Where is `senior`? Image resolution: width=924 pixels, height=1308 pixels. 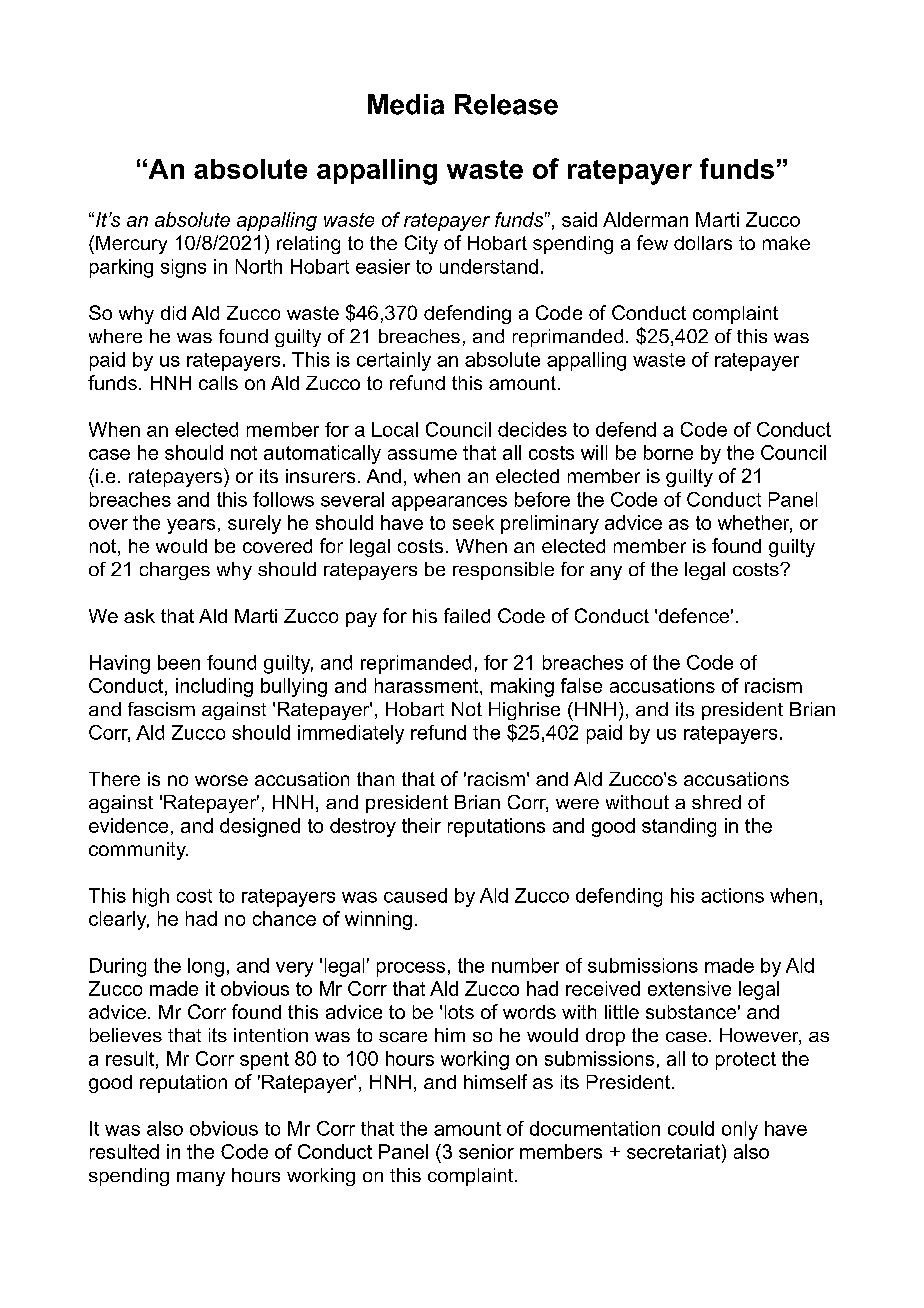 senior is located at coordinates (486, 1151).
